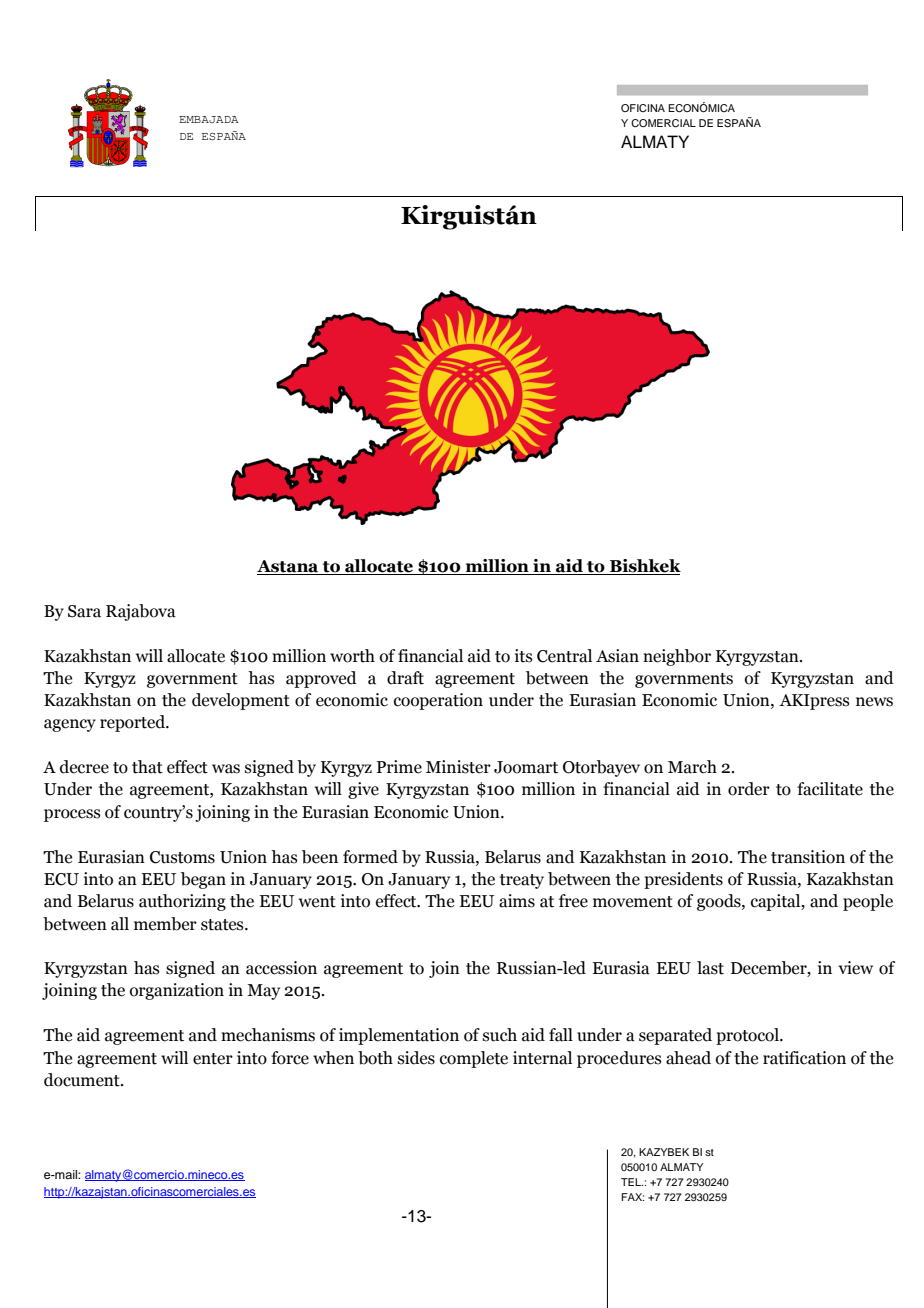 The height and width of the screenshot is (1308, 924). Describe the element at coordinates (522, 881) in the screenshot. I see `treaty` at that location.
